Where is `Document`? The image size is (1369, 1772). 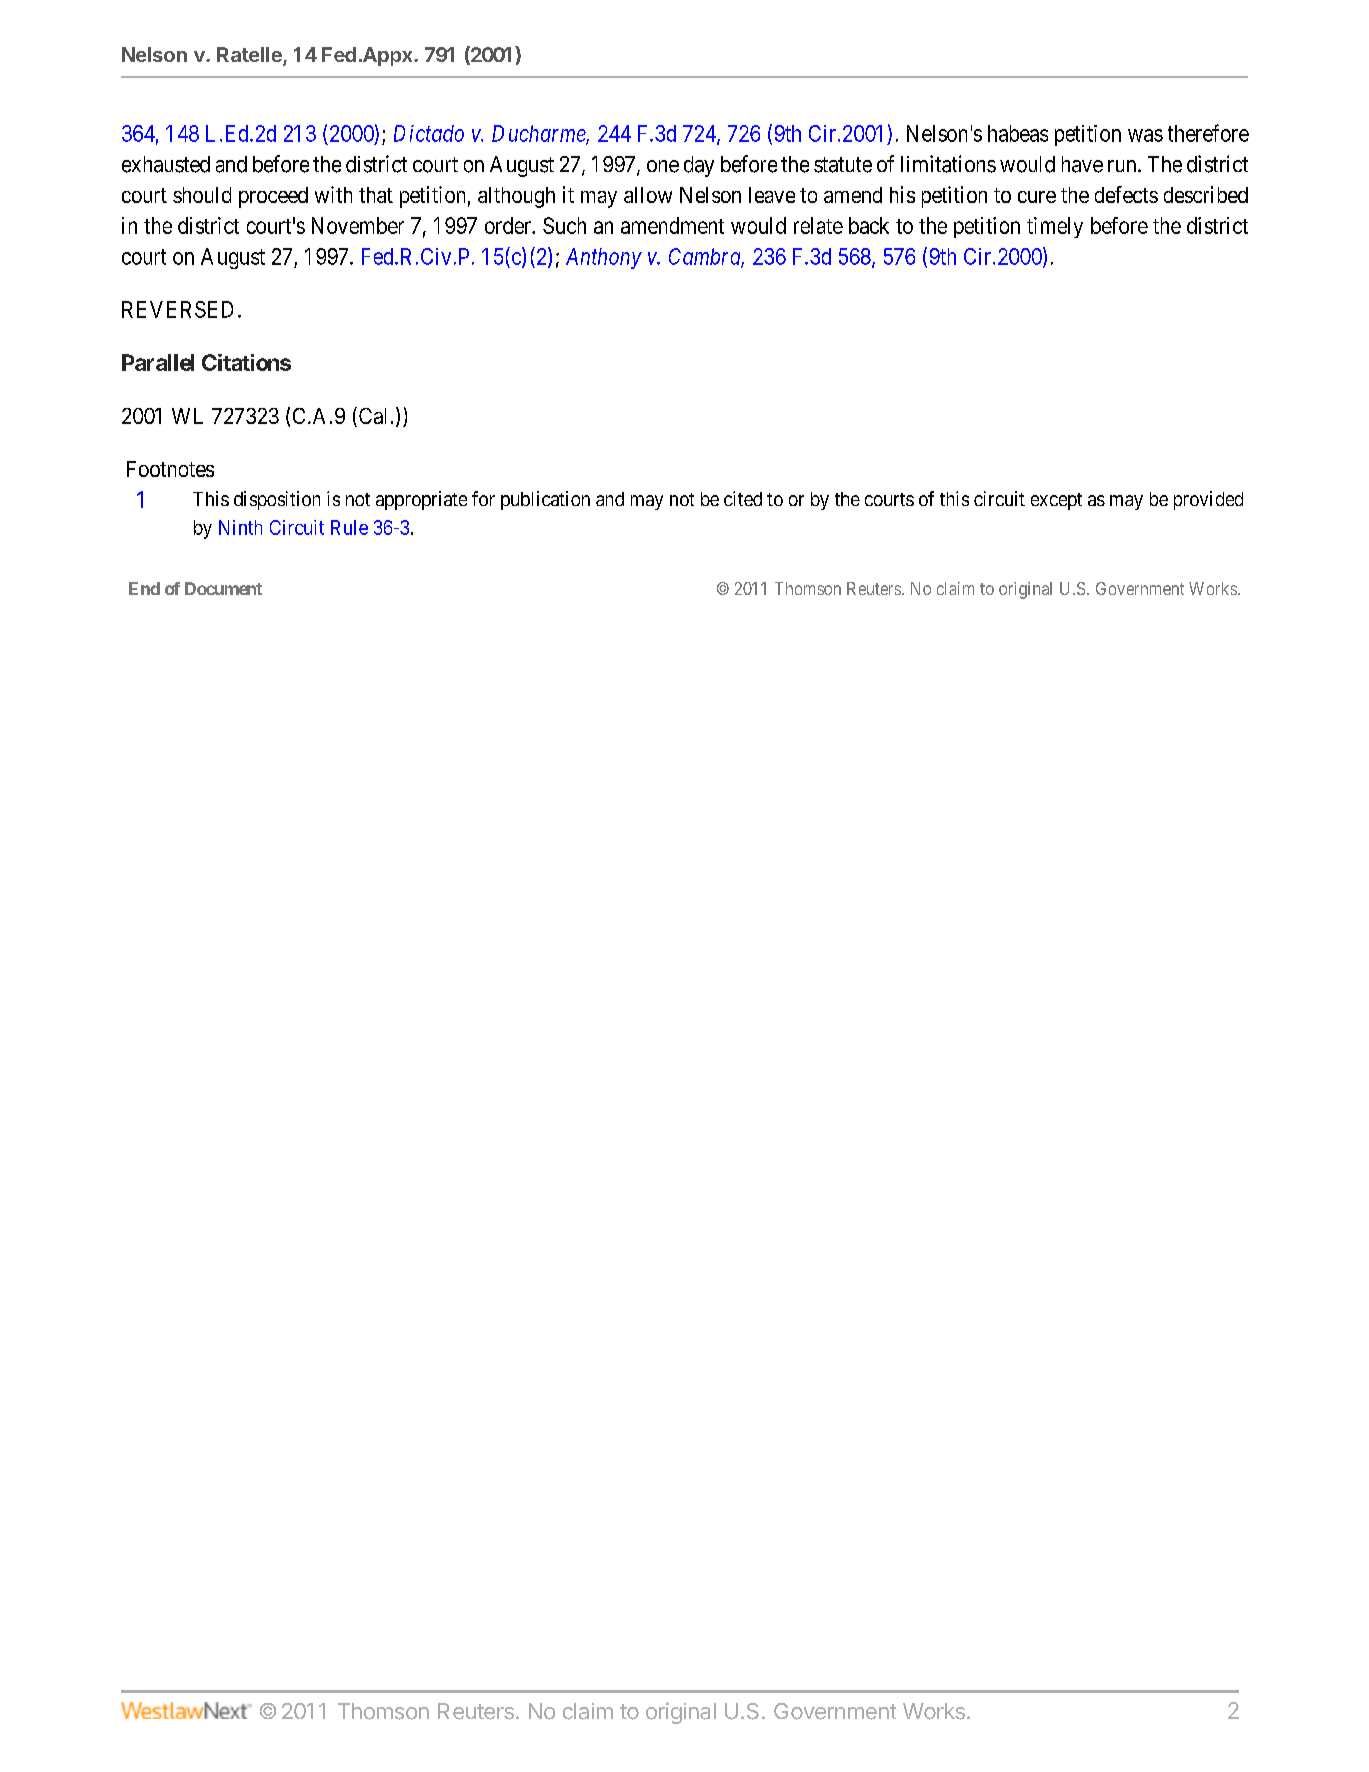
Document is located at coordinates (223, 588).
